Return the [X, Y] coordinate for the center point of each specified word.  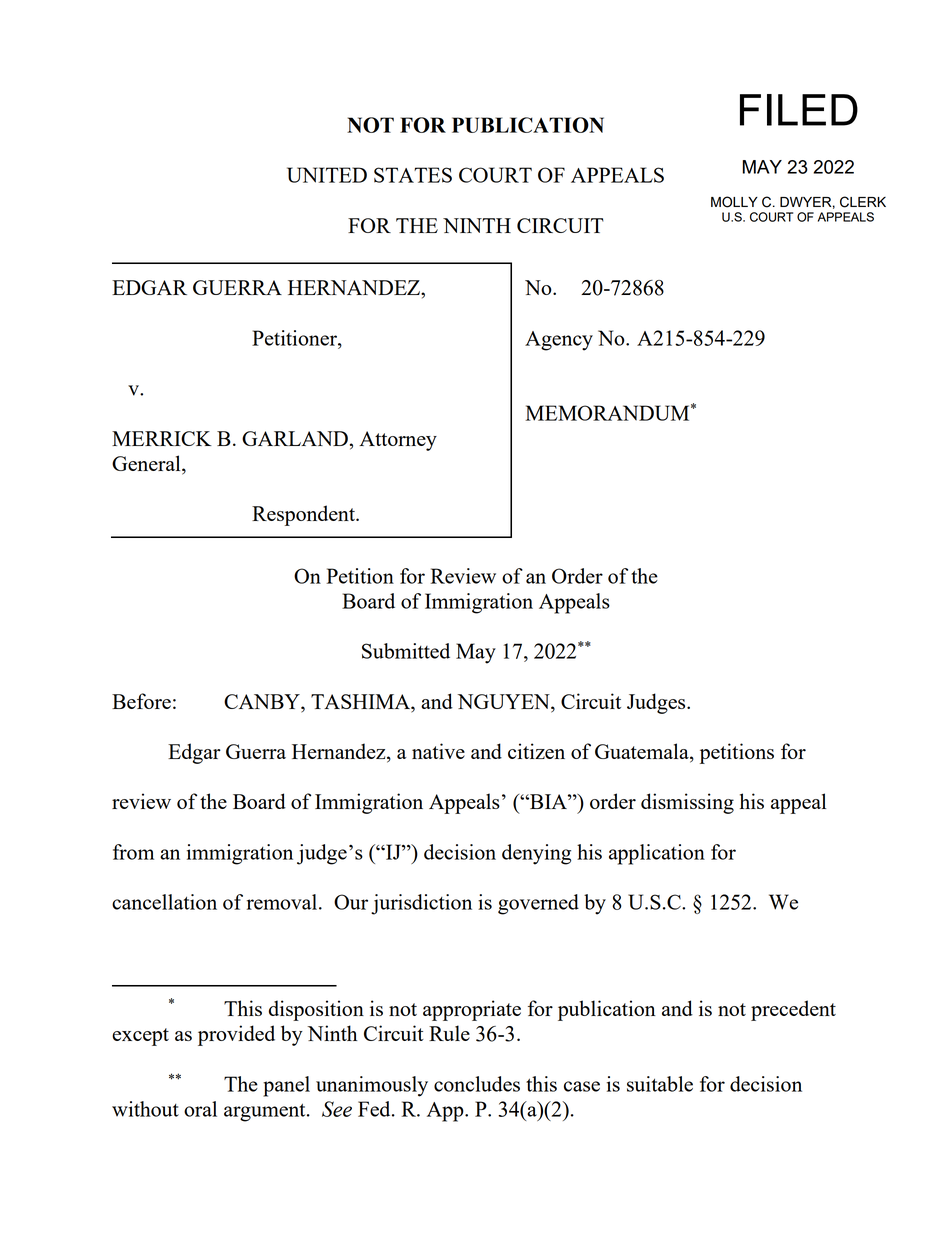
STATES [413, 175]
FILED [799, 110]
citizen [536, 751]
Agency [559, 341]
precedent [793, 1010]
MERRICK [162, 438]
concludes [477, 1084]
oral [200, 1109]
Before [141, 701]
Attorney [398, 441]
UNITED [327, 175]
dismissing [687, 803]
